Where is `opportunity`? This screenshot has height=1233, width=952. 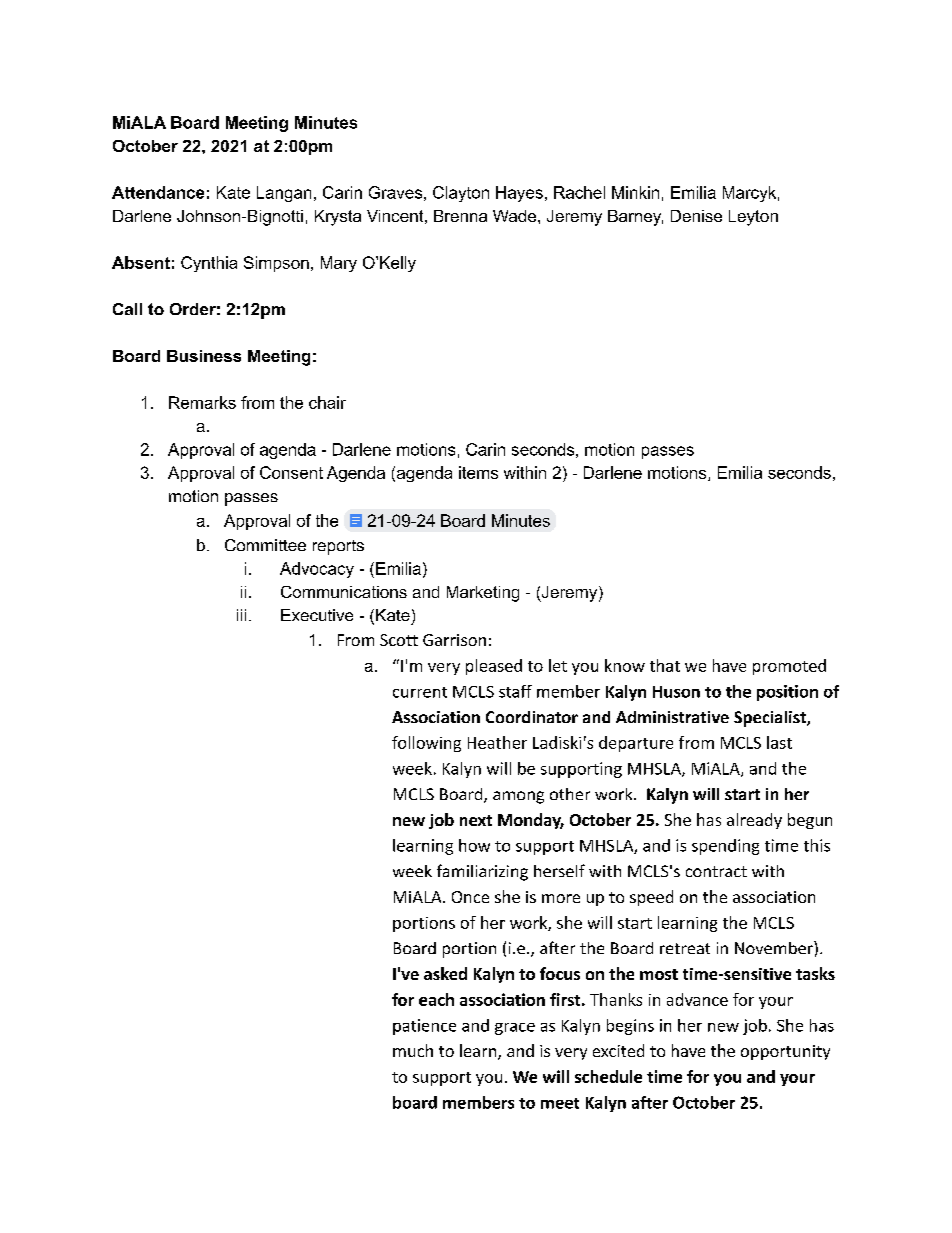 opportunity is located at coordinates (785, 1052).
